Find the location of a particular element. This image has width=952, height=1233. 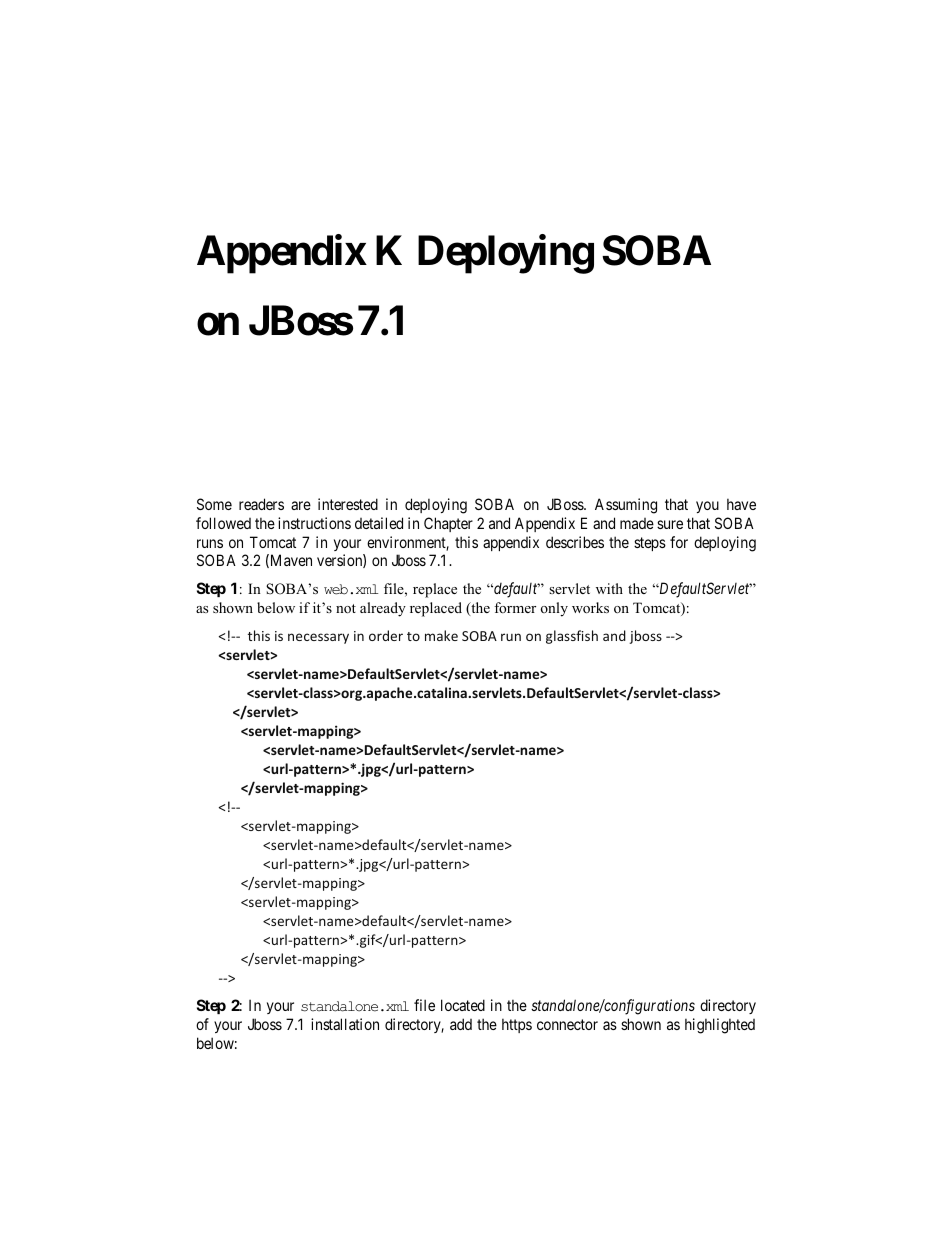

necessary is located at coordinates (318, 638).
